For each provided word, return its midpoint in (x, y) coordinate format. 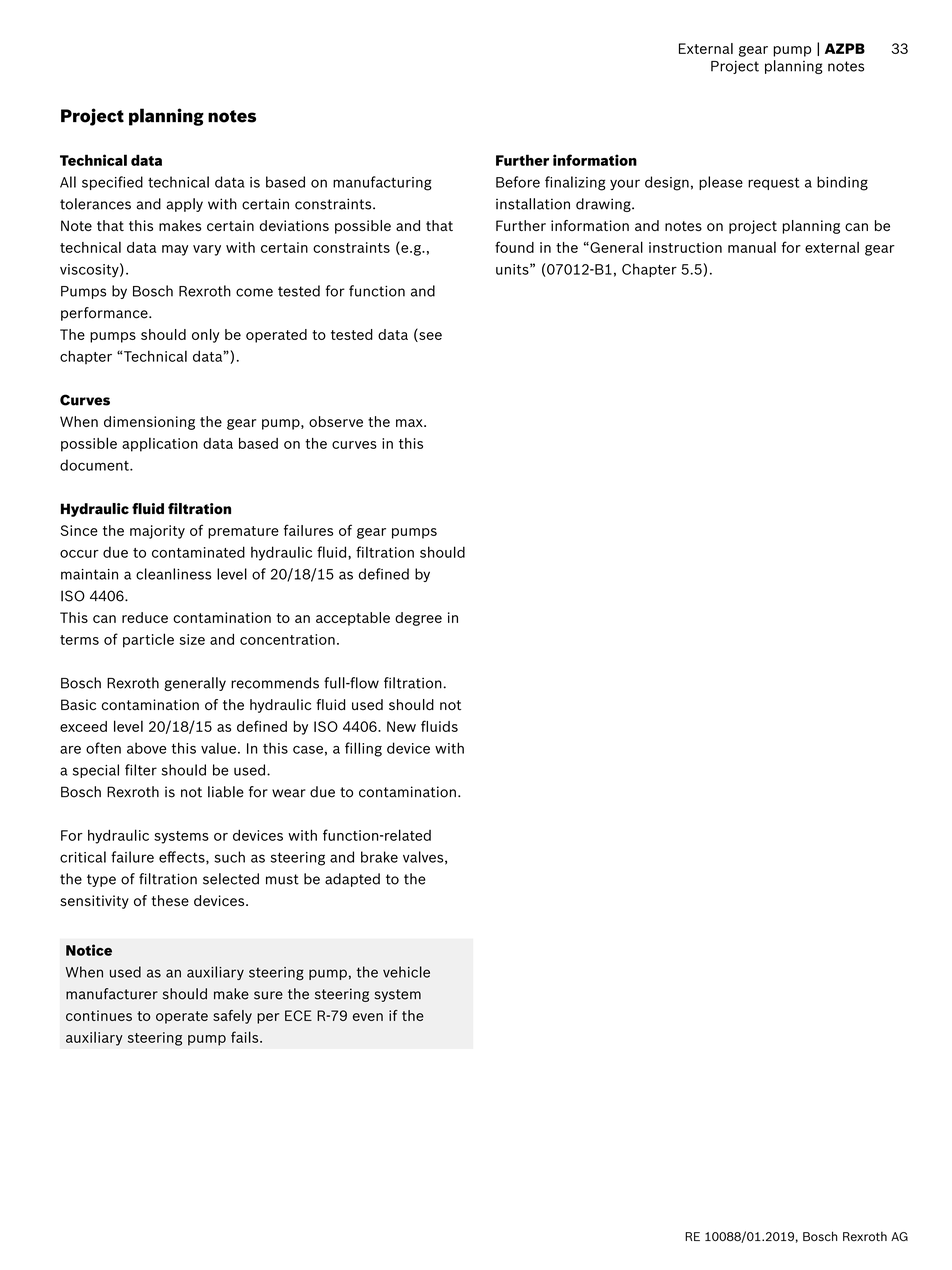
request (774, 183)
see (429, 337)
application (160, 444)
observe (336, 421)
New (401, 726)
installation (533, 204)
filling (363, 749)
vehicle (406, 972)
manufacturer (112, 994)
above (146, 748)
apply (184, 205)
